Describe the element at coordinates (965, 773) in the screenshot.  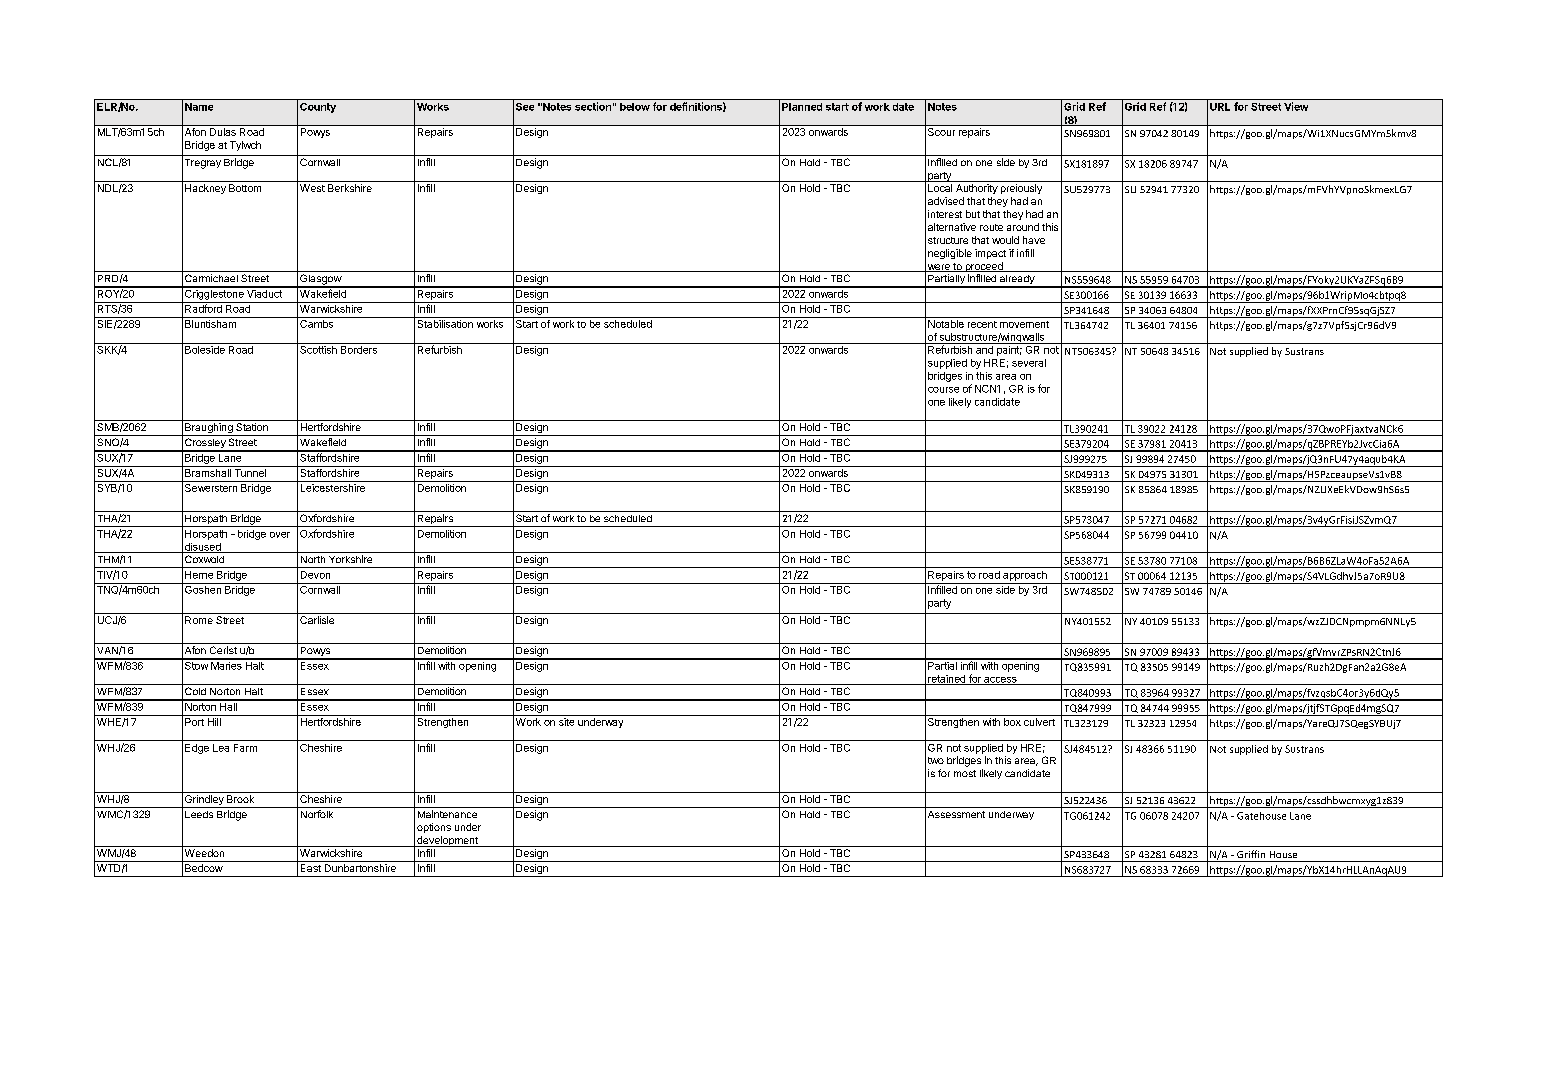
I see `most` at that location.
